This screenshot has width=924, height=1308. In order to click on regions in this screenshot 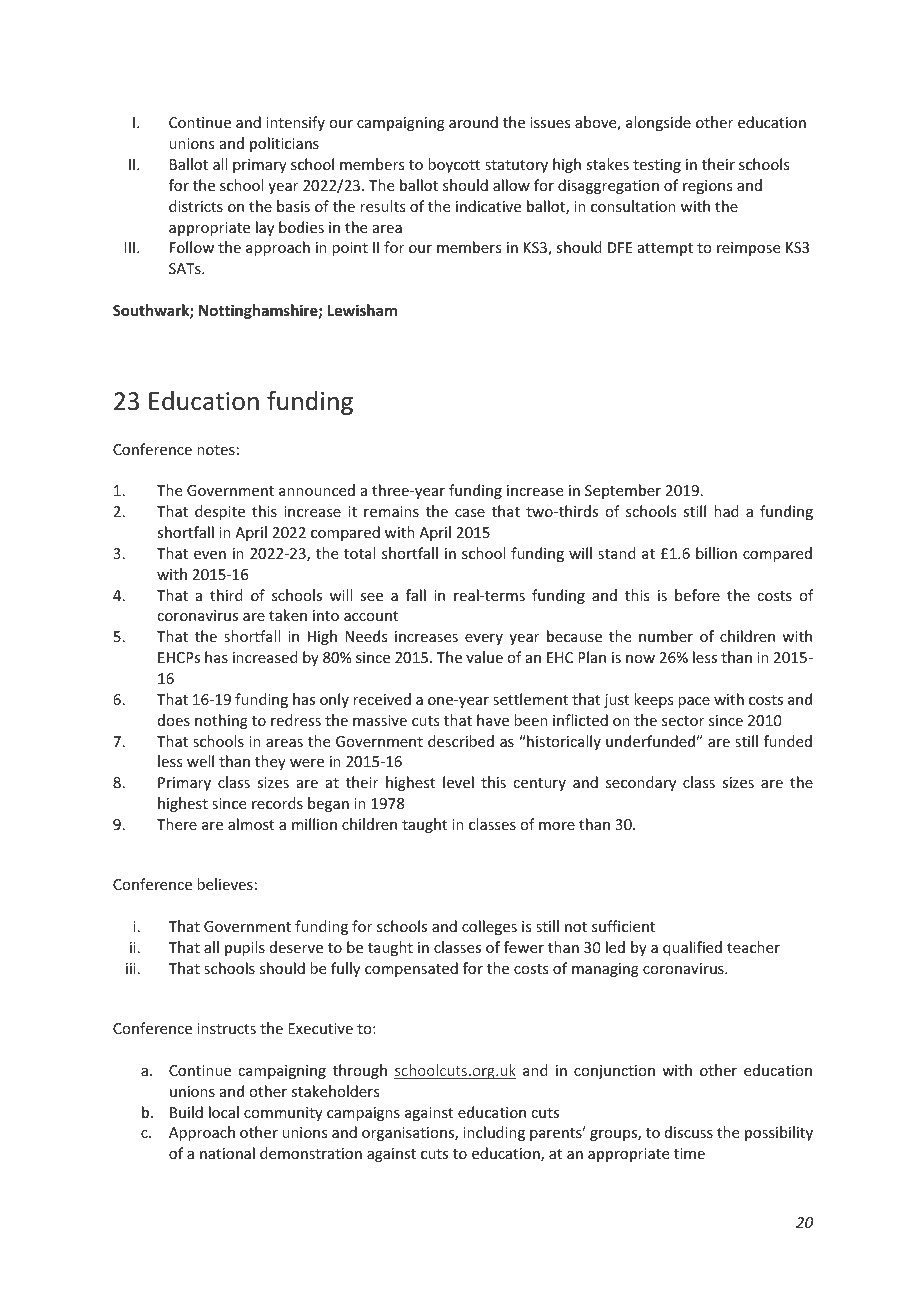, I will do `click(707, 187)`.
